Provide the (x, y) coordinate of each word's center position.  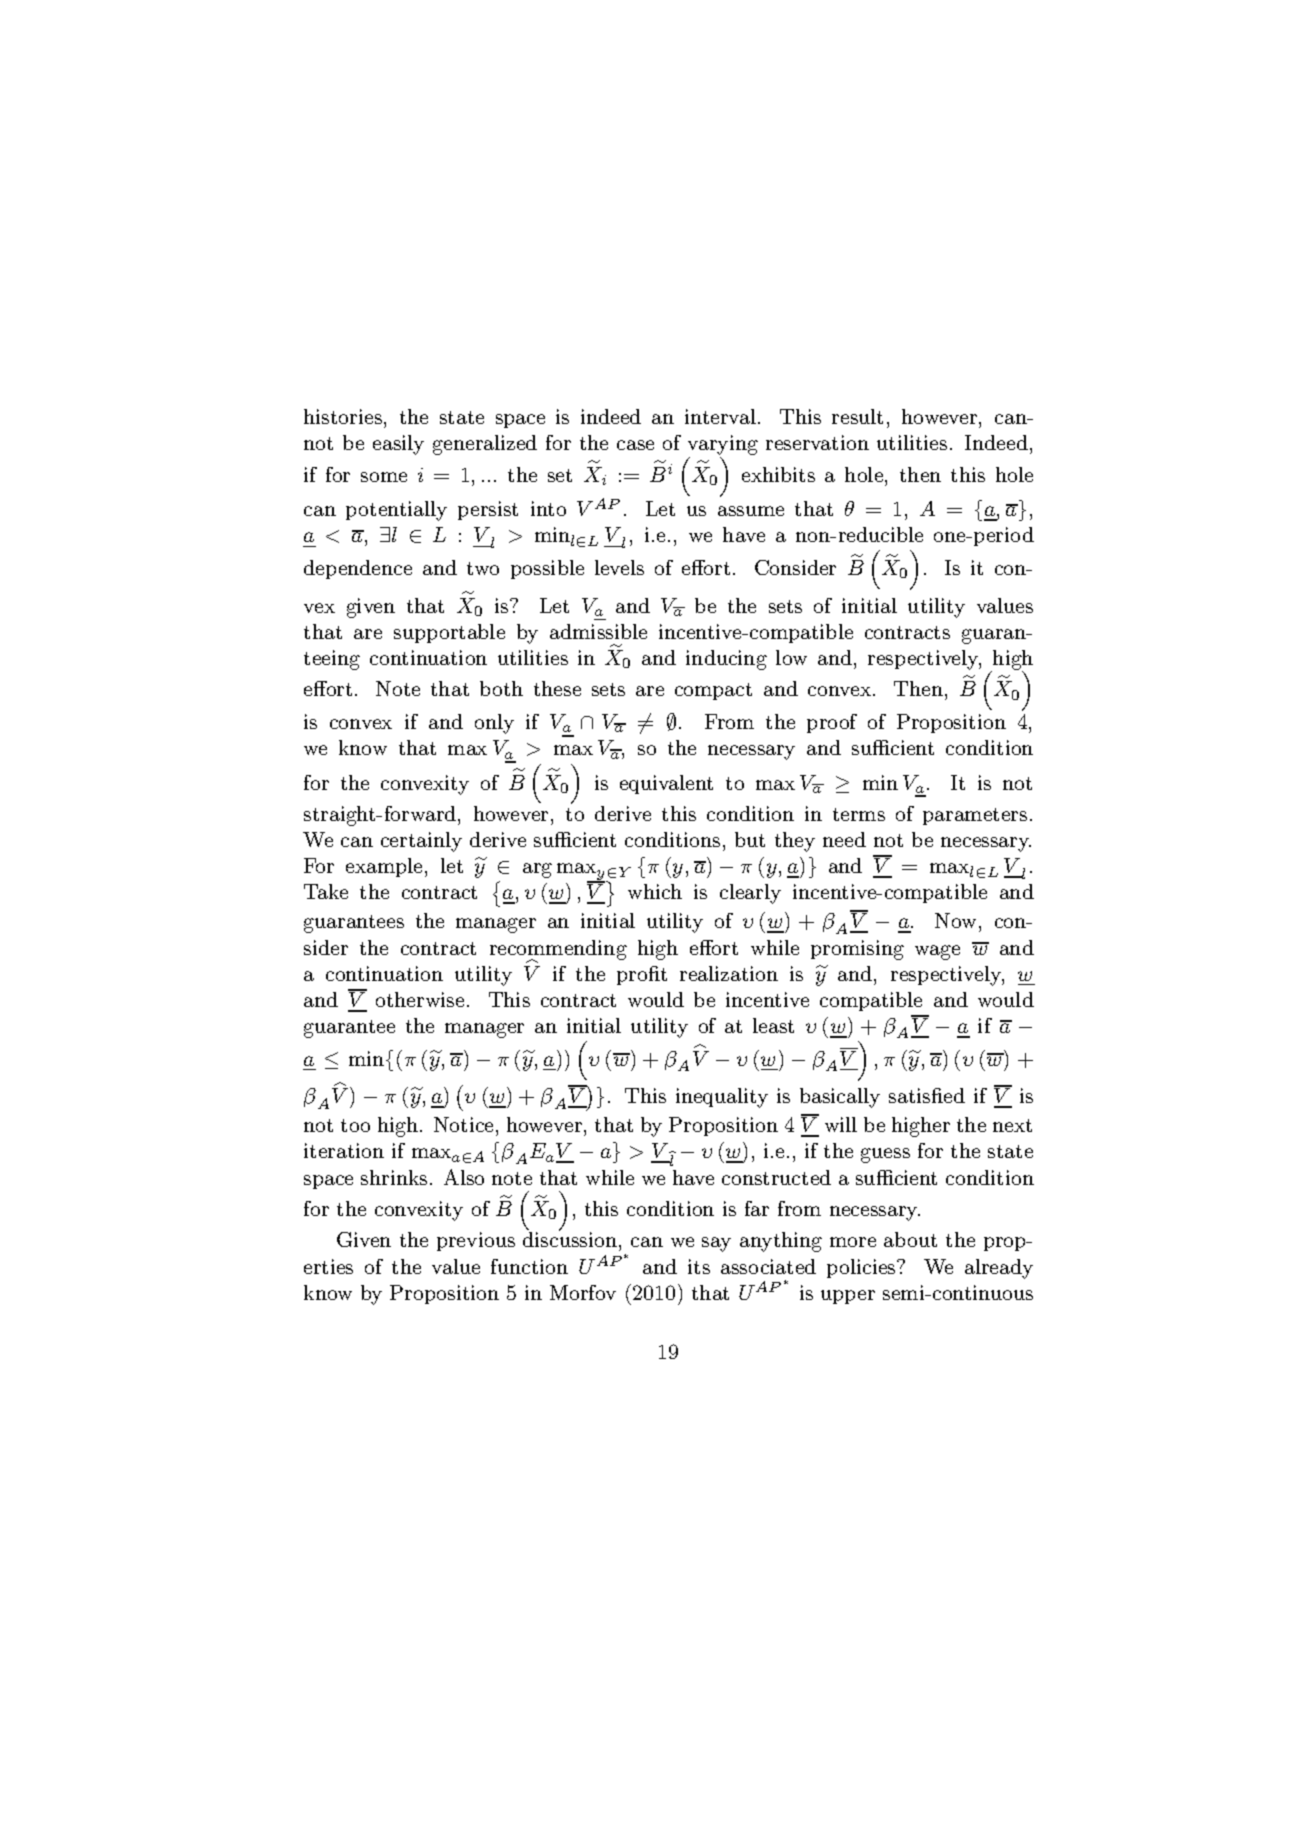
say (716, 1244)
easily (398, 445)
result (857, 416)
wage (937, 952)
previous (476, 1241)
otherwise (420, 999)
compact (713, 691)
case (635, 445)
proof (832, 723)
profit (642, 975)
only (494, 724)
